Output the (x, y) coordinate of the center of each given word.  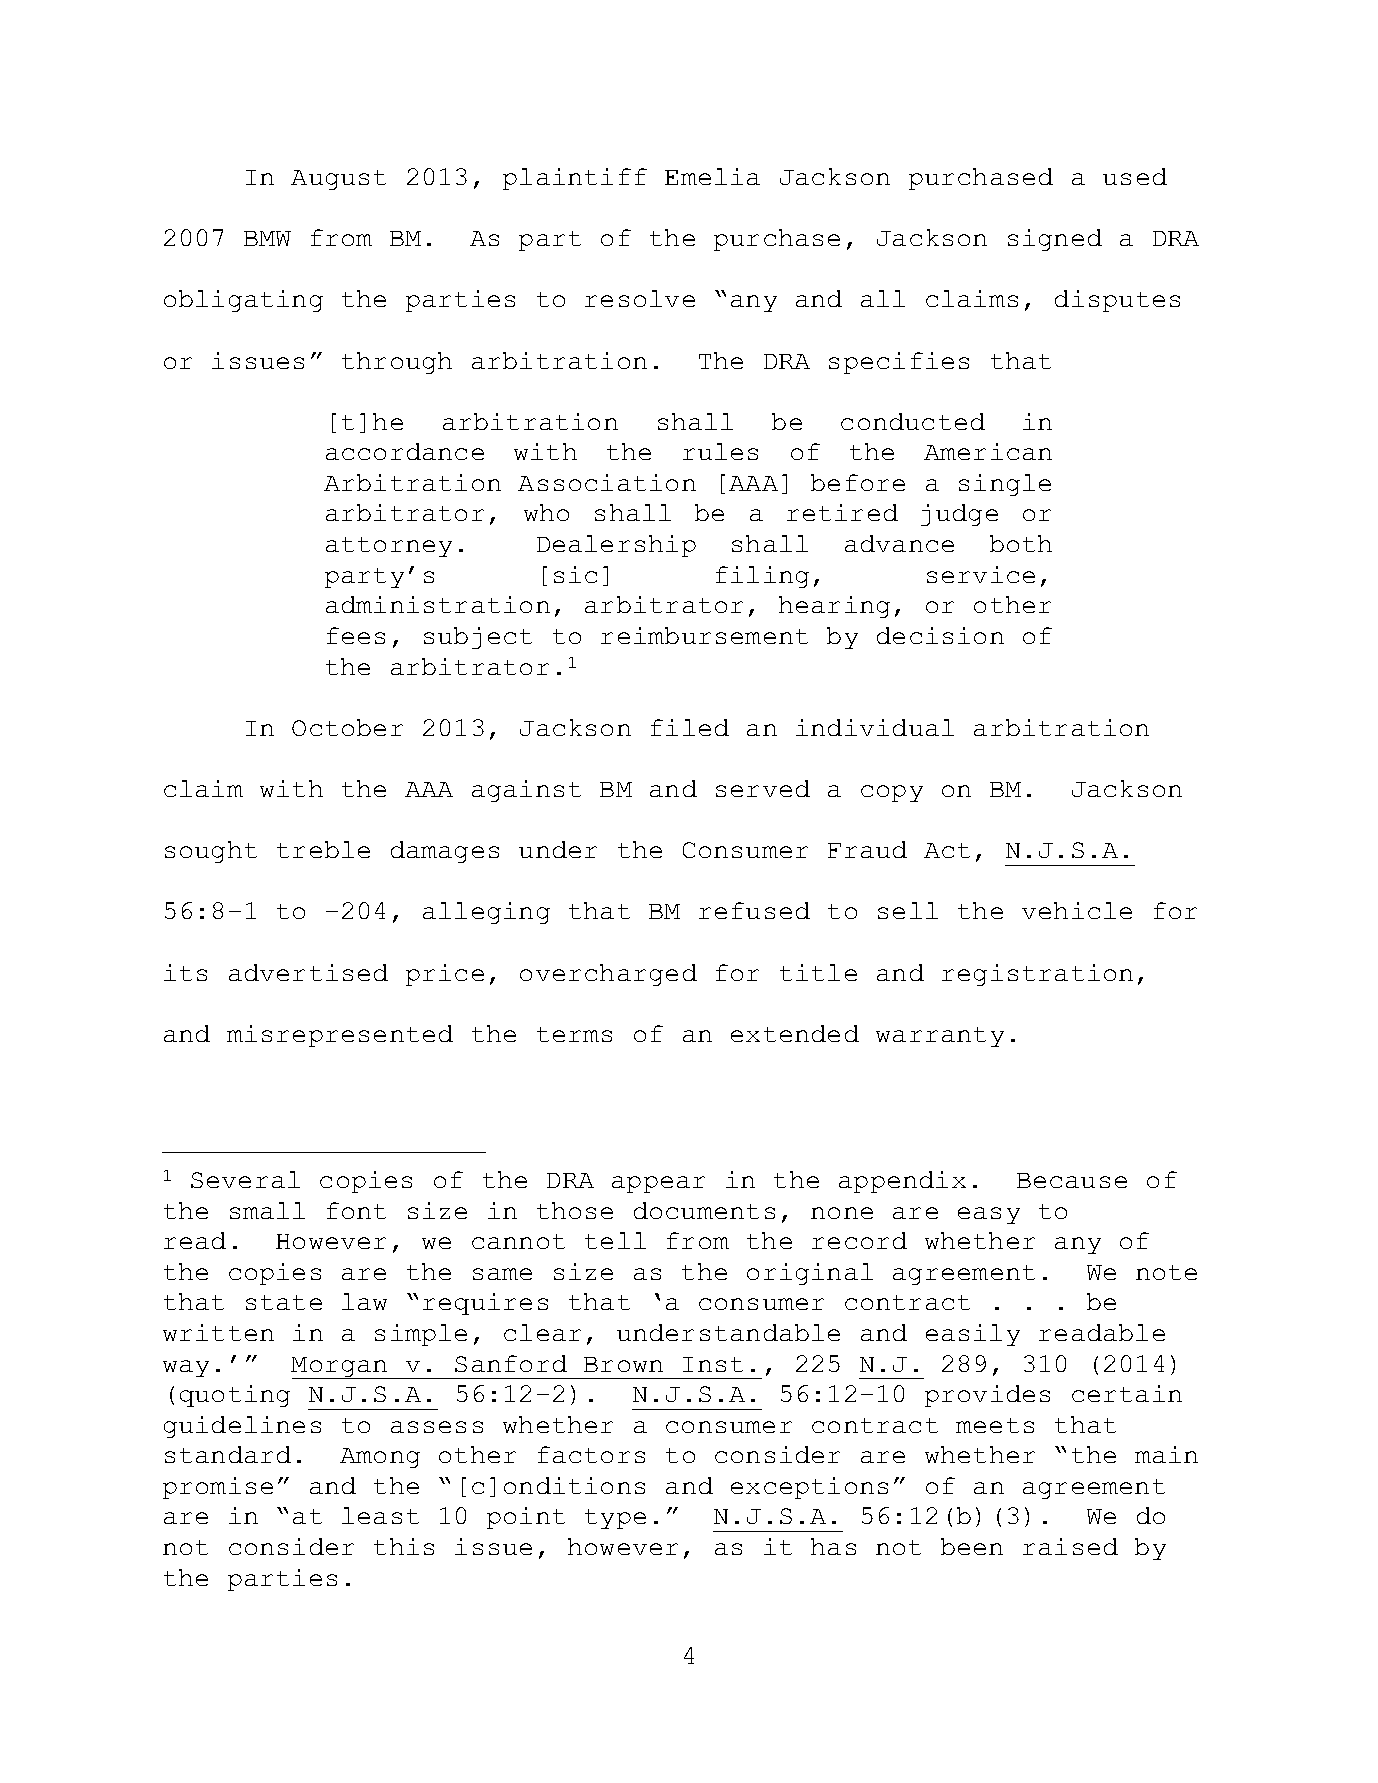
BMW (267, 238)
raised (1070, 1546)
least (380, 1515)
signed (1055, 240)
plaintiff (575, 179)
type (615, 1519)
